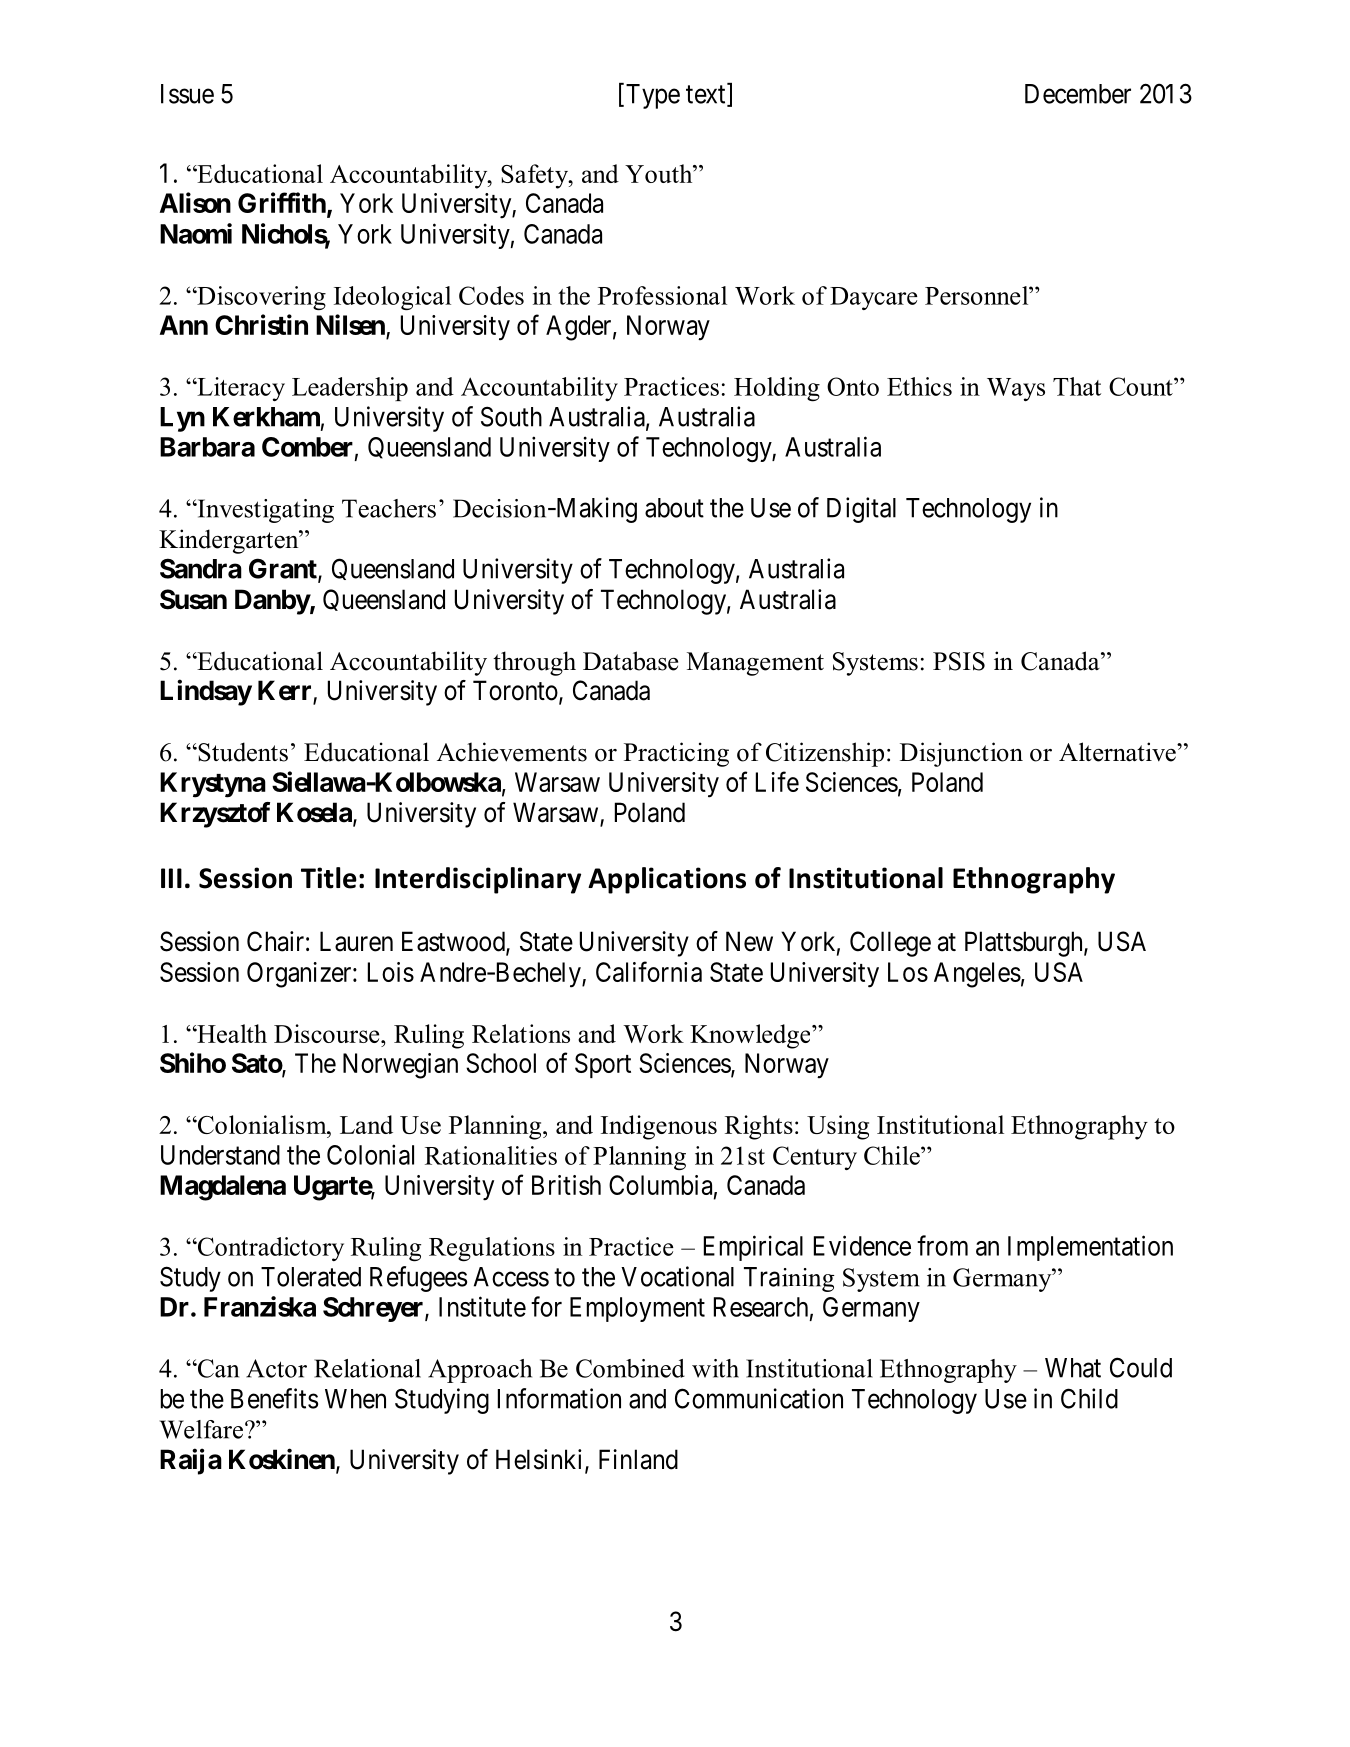 Image resolution: width=1350 pixels, height=1747 pixels. What do you see at coordinates (1089, 1398) in the image?
I see `Child` at bounding box center [1089, 1398].
